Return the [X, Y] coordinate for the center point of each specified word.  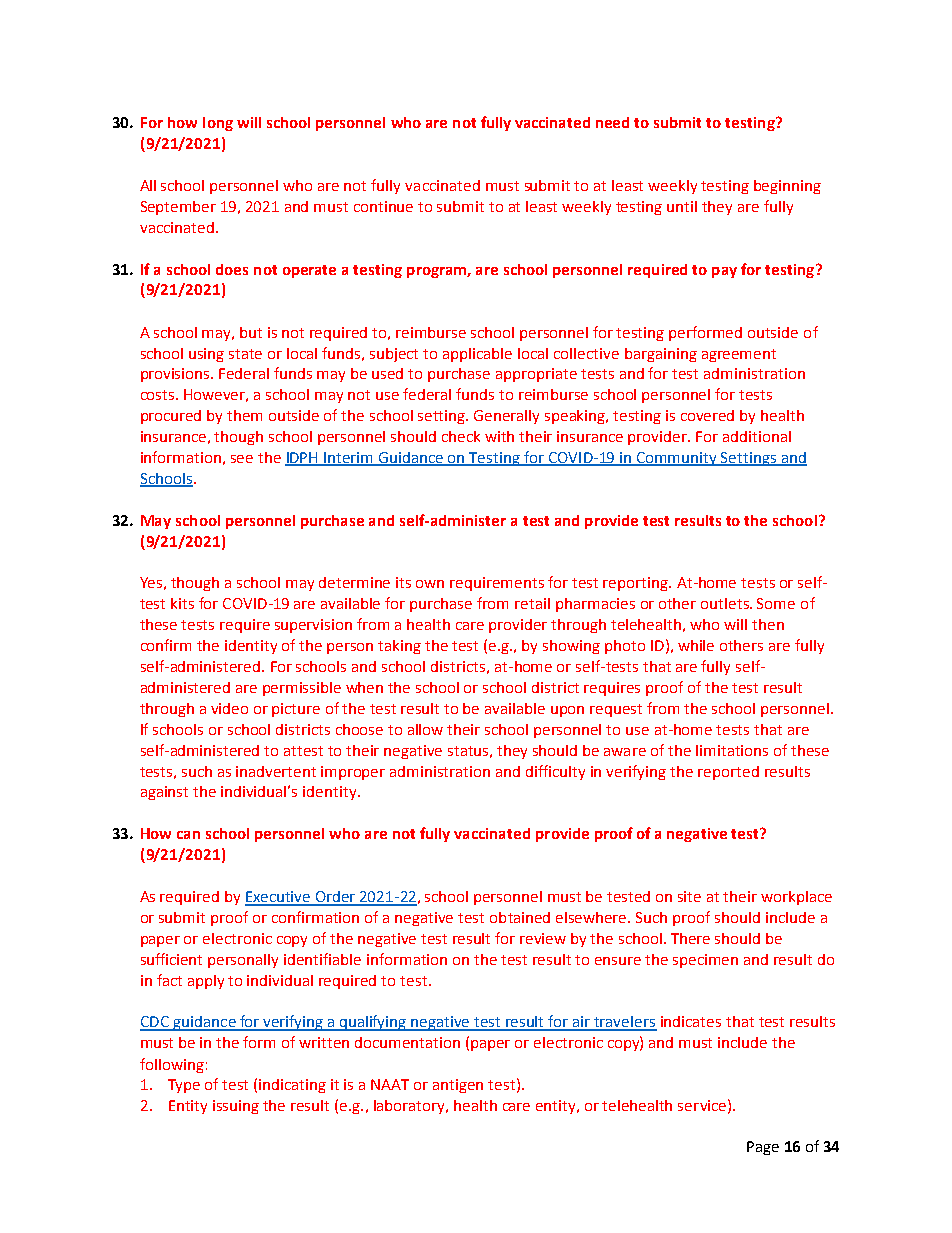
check [461, 436]
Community [677, 459]
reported [728, 773]
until [682, 206]
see [242, 459]
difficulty [555, 772]
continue [383, 206]
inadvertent [276, 771]
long [218, 124]
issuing [236, 1107]
